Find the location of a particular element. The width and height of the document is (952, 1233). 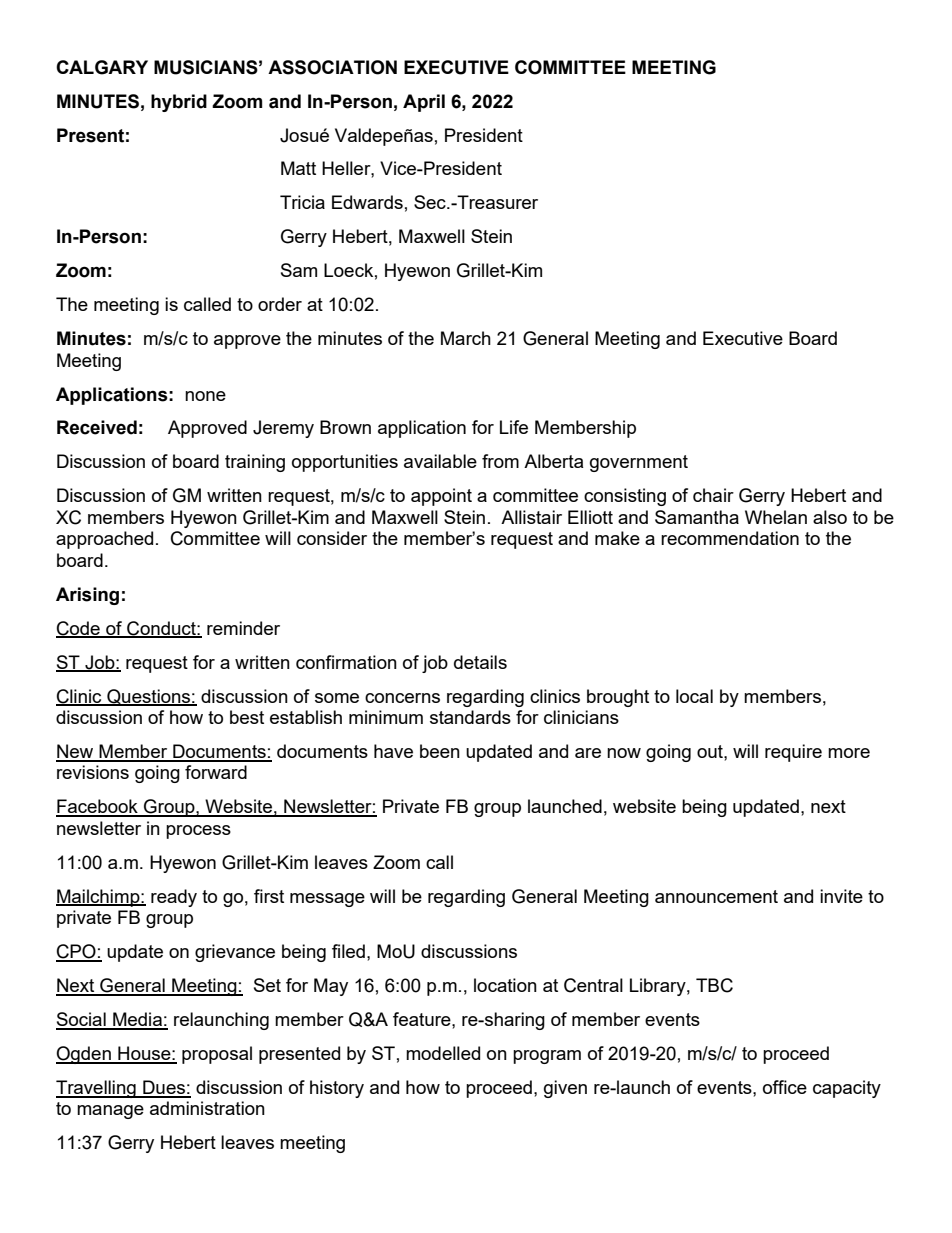

modelled is located at coordinates (443, 1053).
